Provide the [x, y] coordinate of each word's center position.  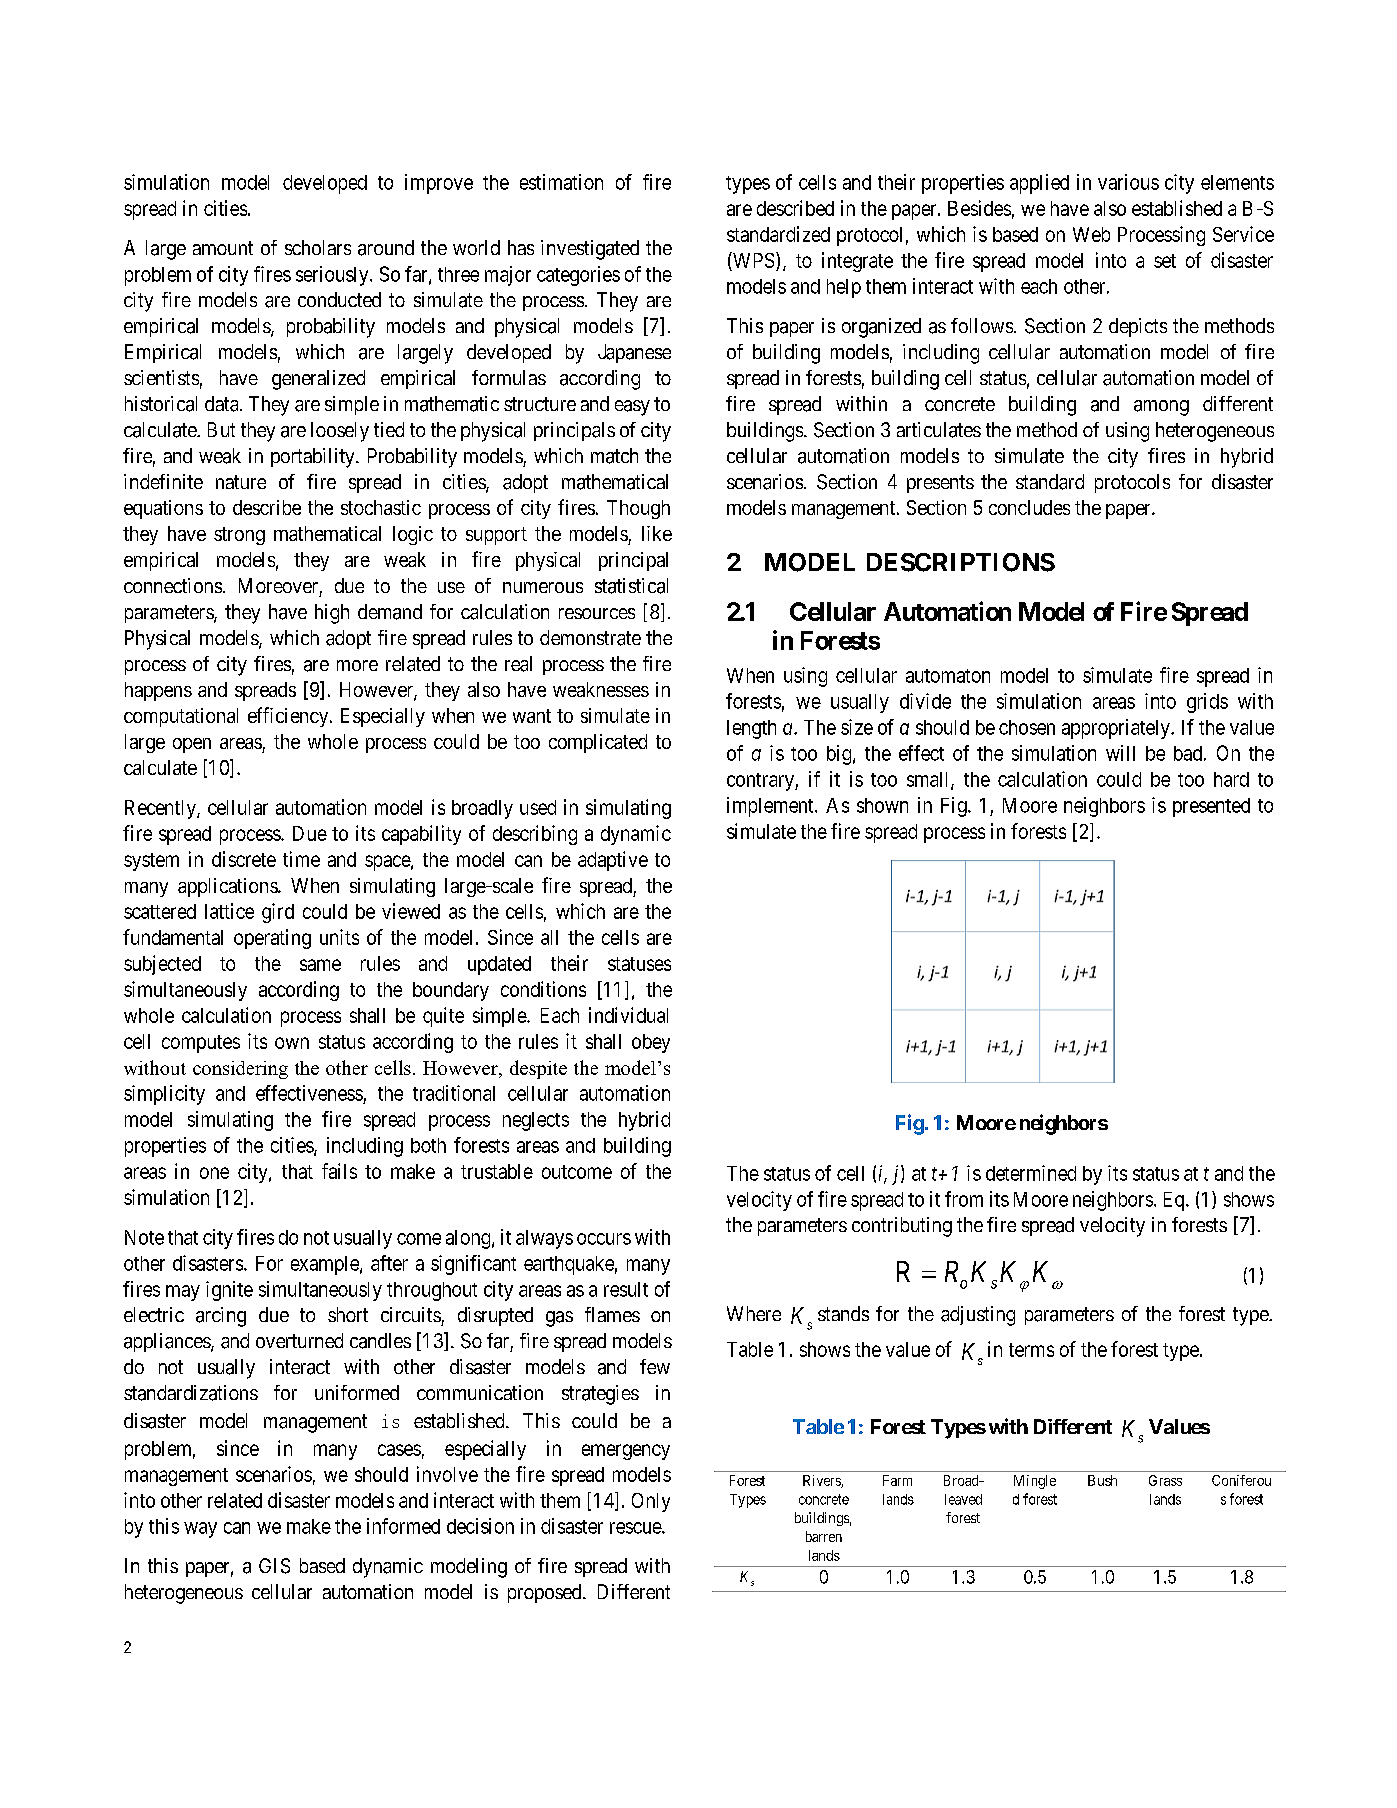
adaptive [613, 861]
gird [278, 913]
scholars [318, 247]
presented [1211, 807]
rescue [636, 1528]
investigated [590, 250]
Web [1091, 234]
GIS [274, 1566]
